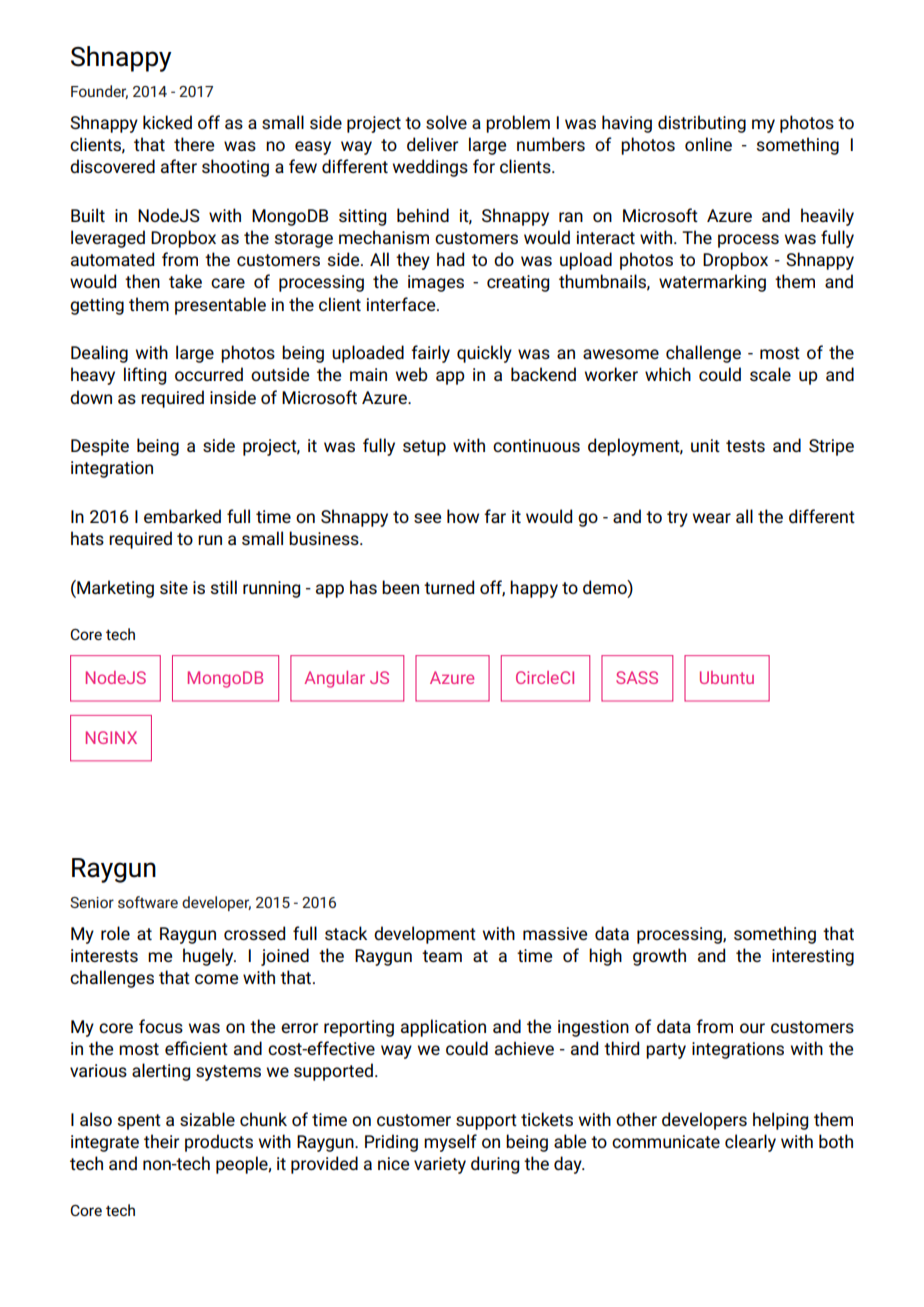  Describe the element at coordinates (727, 677) in the document. I see `Ubuntu` at that location.
